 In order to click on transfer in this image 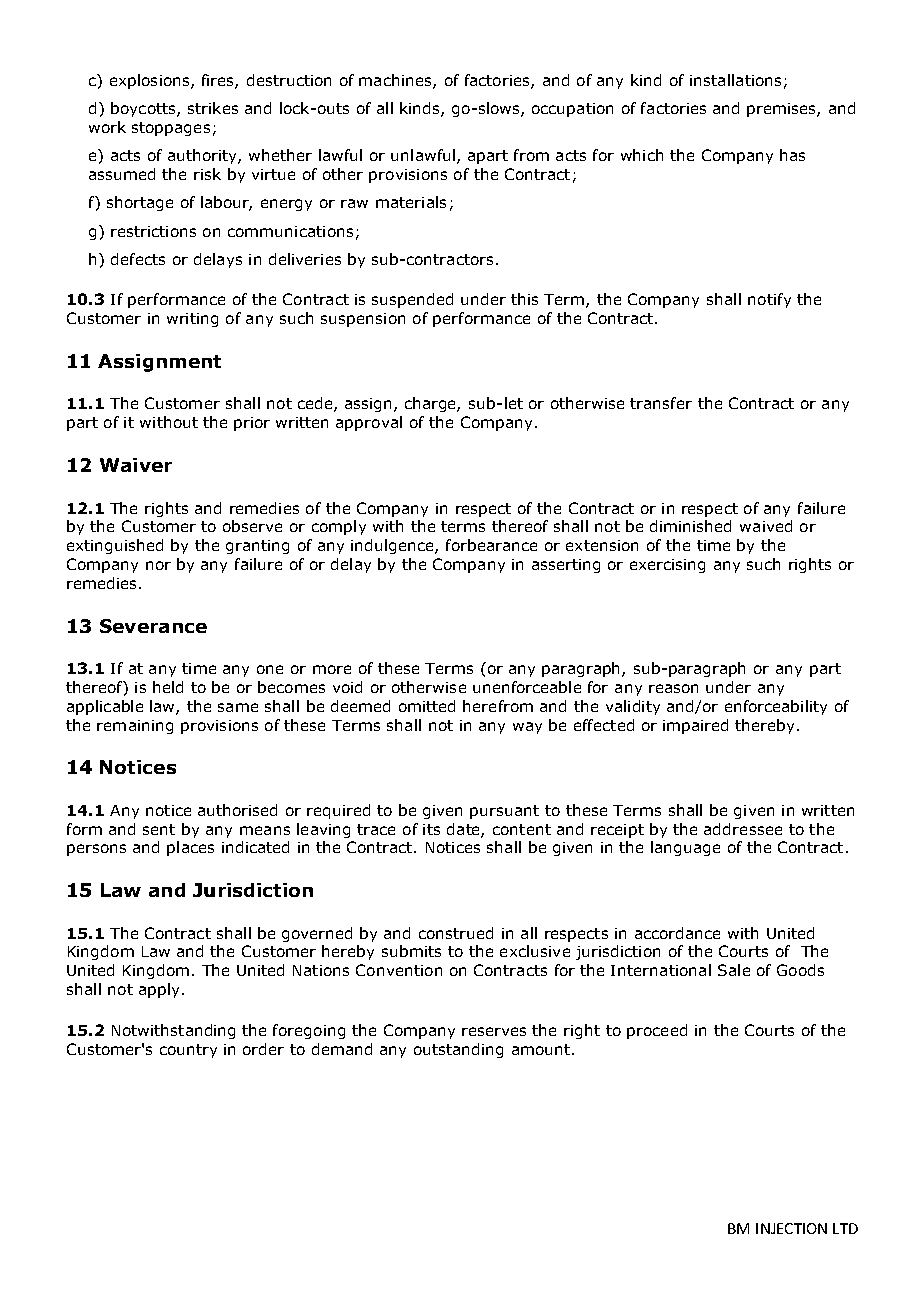, I will do `click(661, 403)`.
